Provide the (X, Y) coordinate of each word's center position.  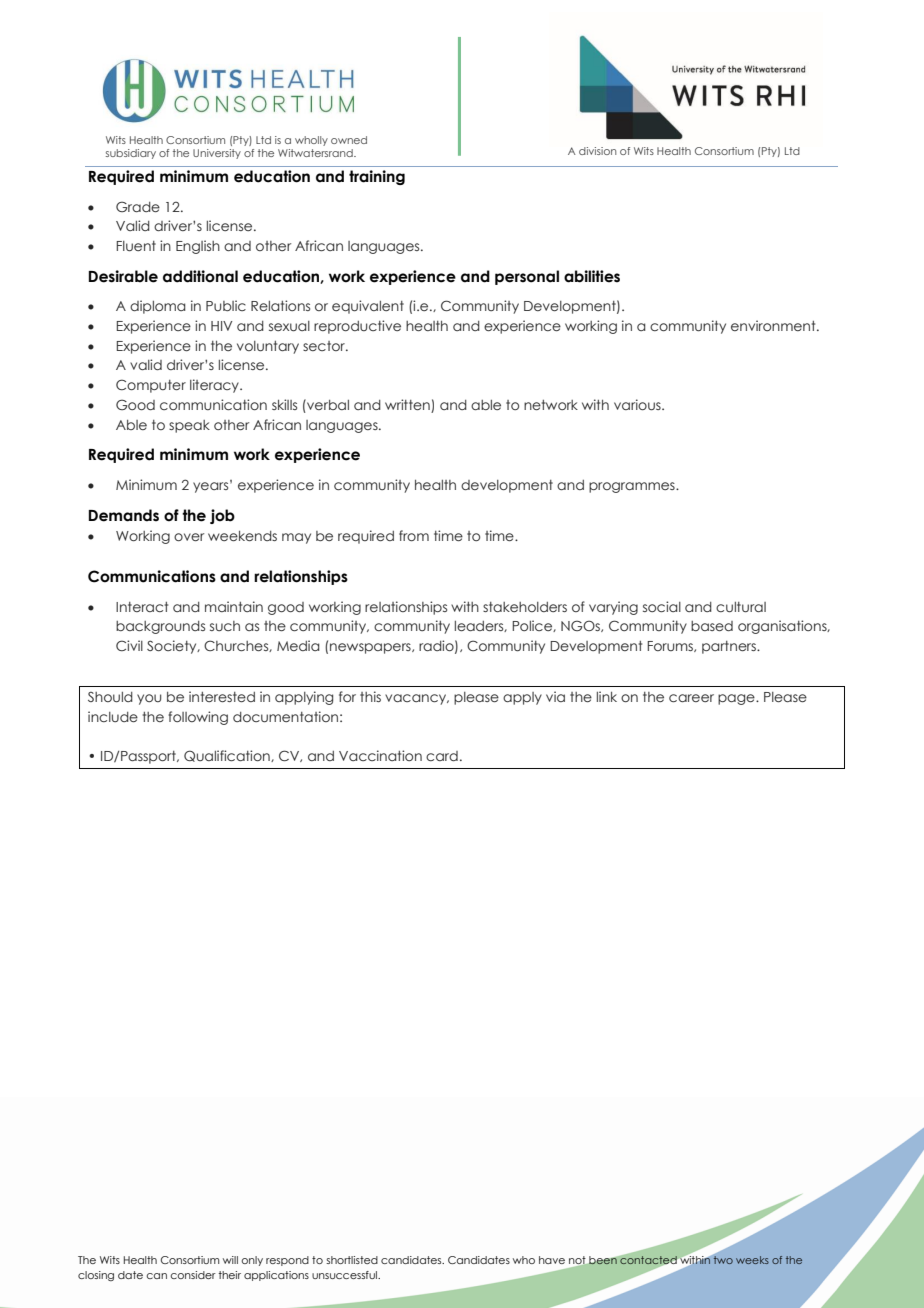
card (442, 756)
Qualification (228, 756)
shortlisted (352, 1260)
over (189, 537)
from (414, 535)
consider (193, 1275)
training (377, 177)
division (597, 151)
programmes (633, 487)
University (217, 154)
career (691, 698)
